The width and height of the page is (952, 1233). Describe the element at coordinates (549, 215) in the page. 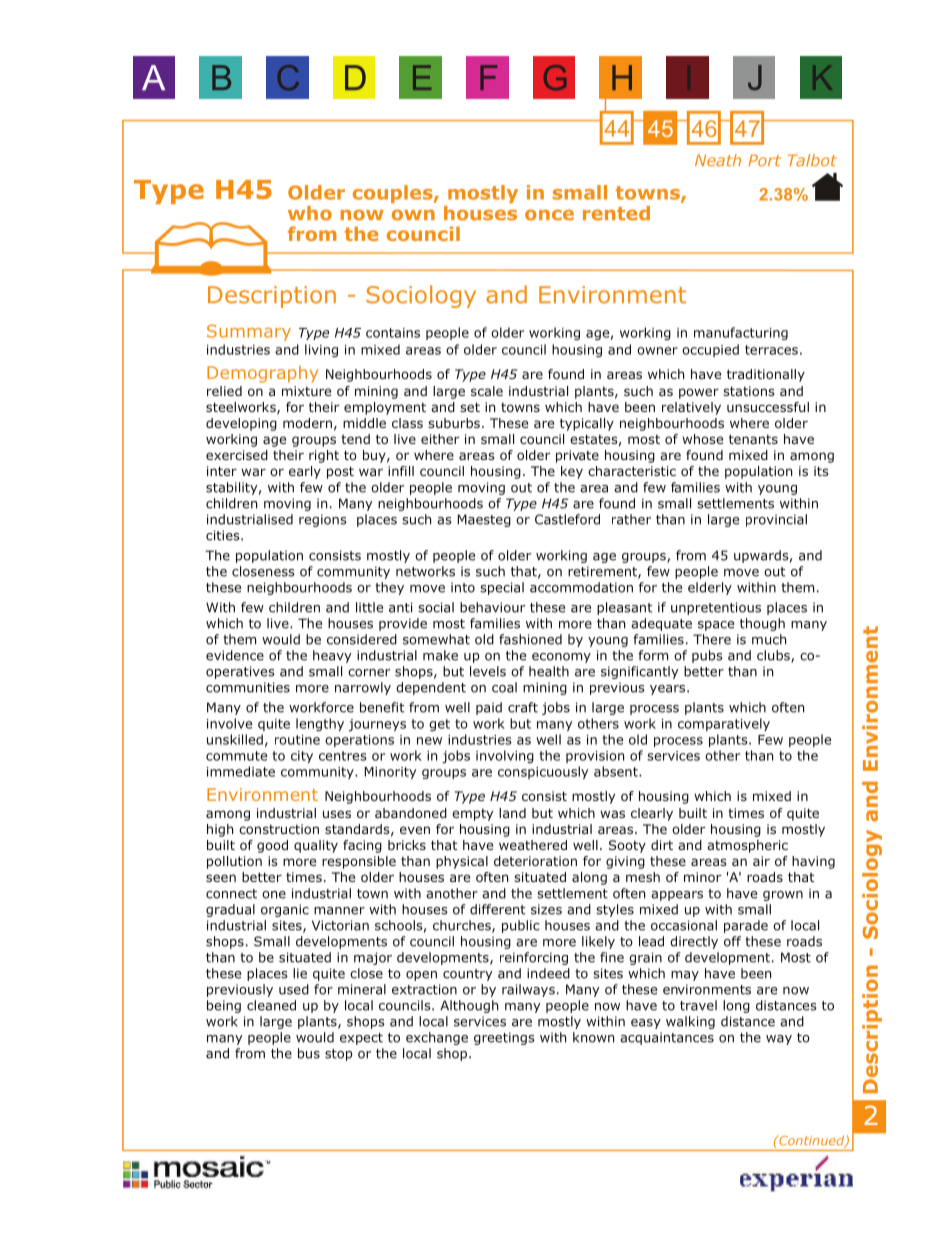

I see `once` at that location.
